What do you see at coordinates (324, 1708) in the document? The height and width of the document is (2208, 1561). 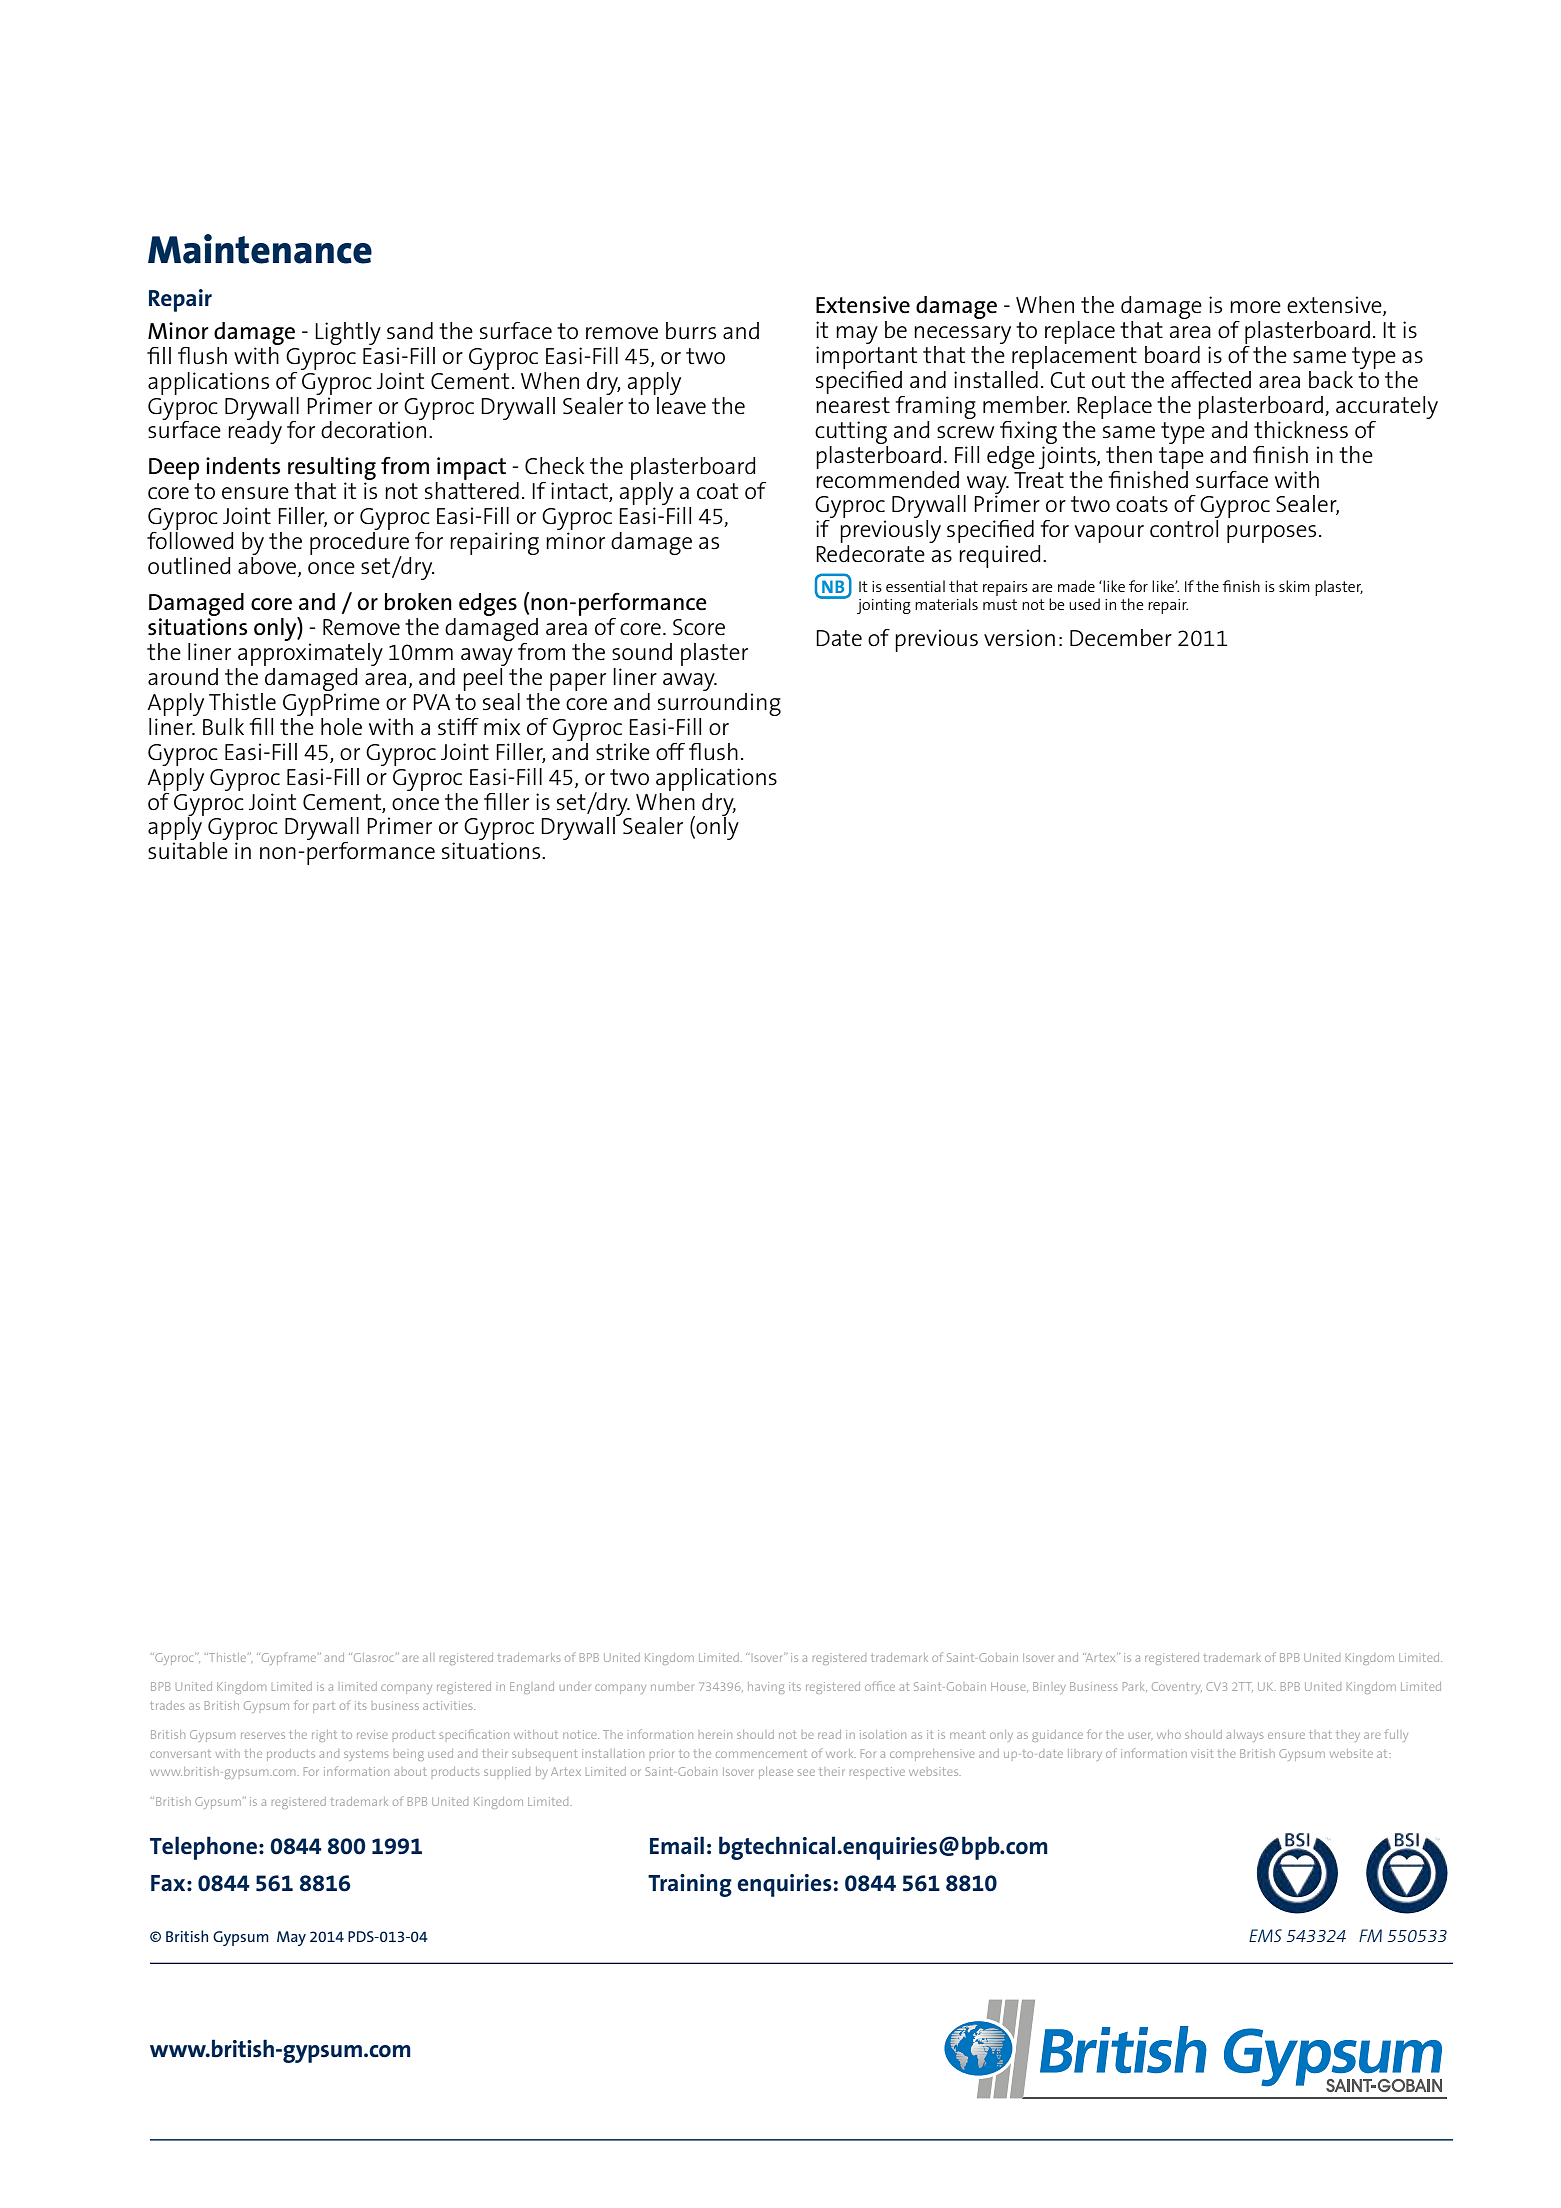 I see `part` at bounding box center [324, 1708].
